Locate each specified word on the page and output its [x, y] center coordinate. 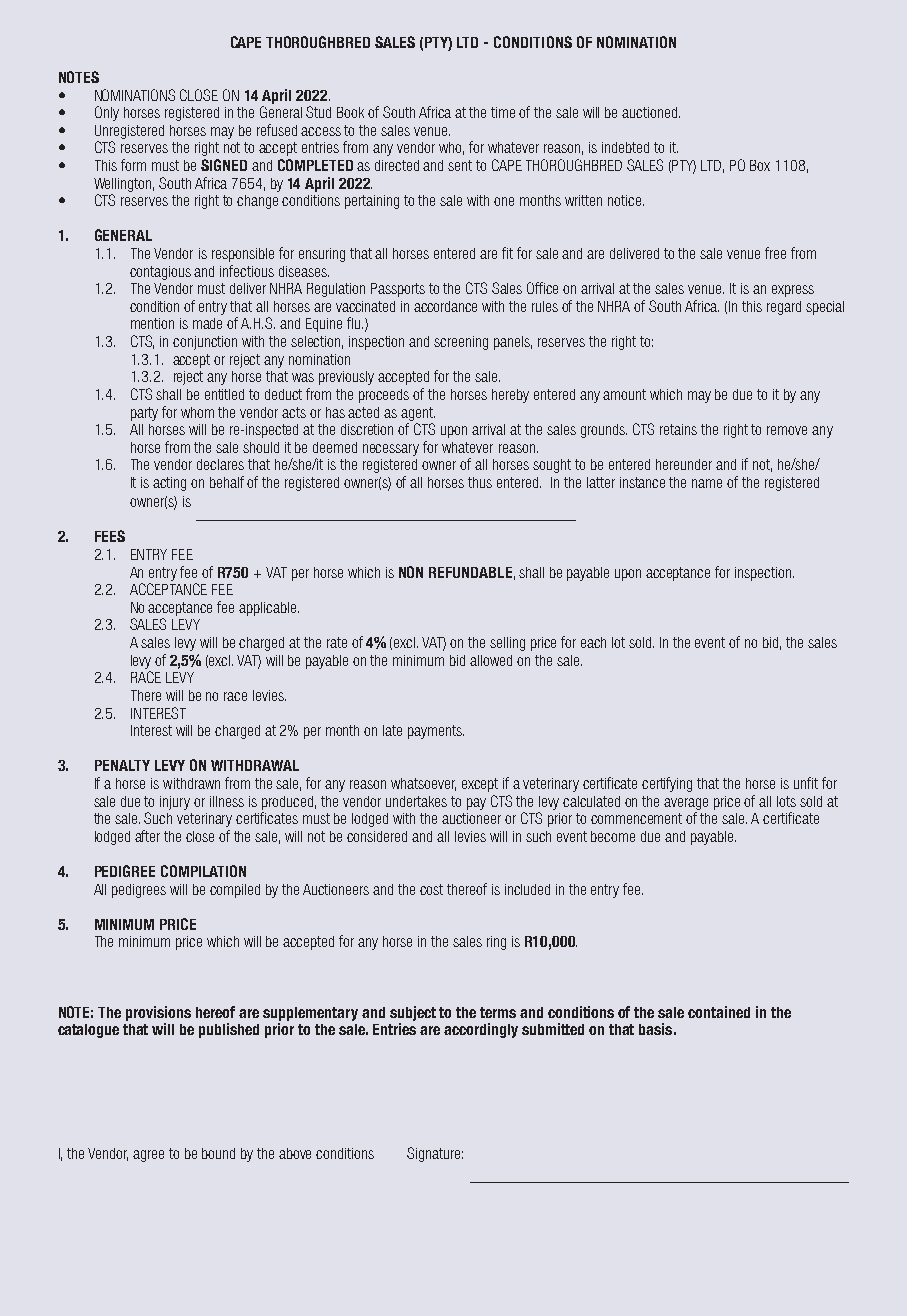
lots [786, 801]
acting [169, 484]
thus [480, 482]
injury [175, 803]
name [707, 483]
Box [760, 165]
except [480, 785]
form [133, 165]
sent [460, 165]
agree [148, 1156]
